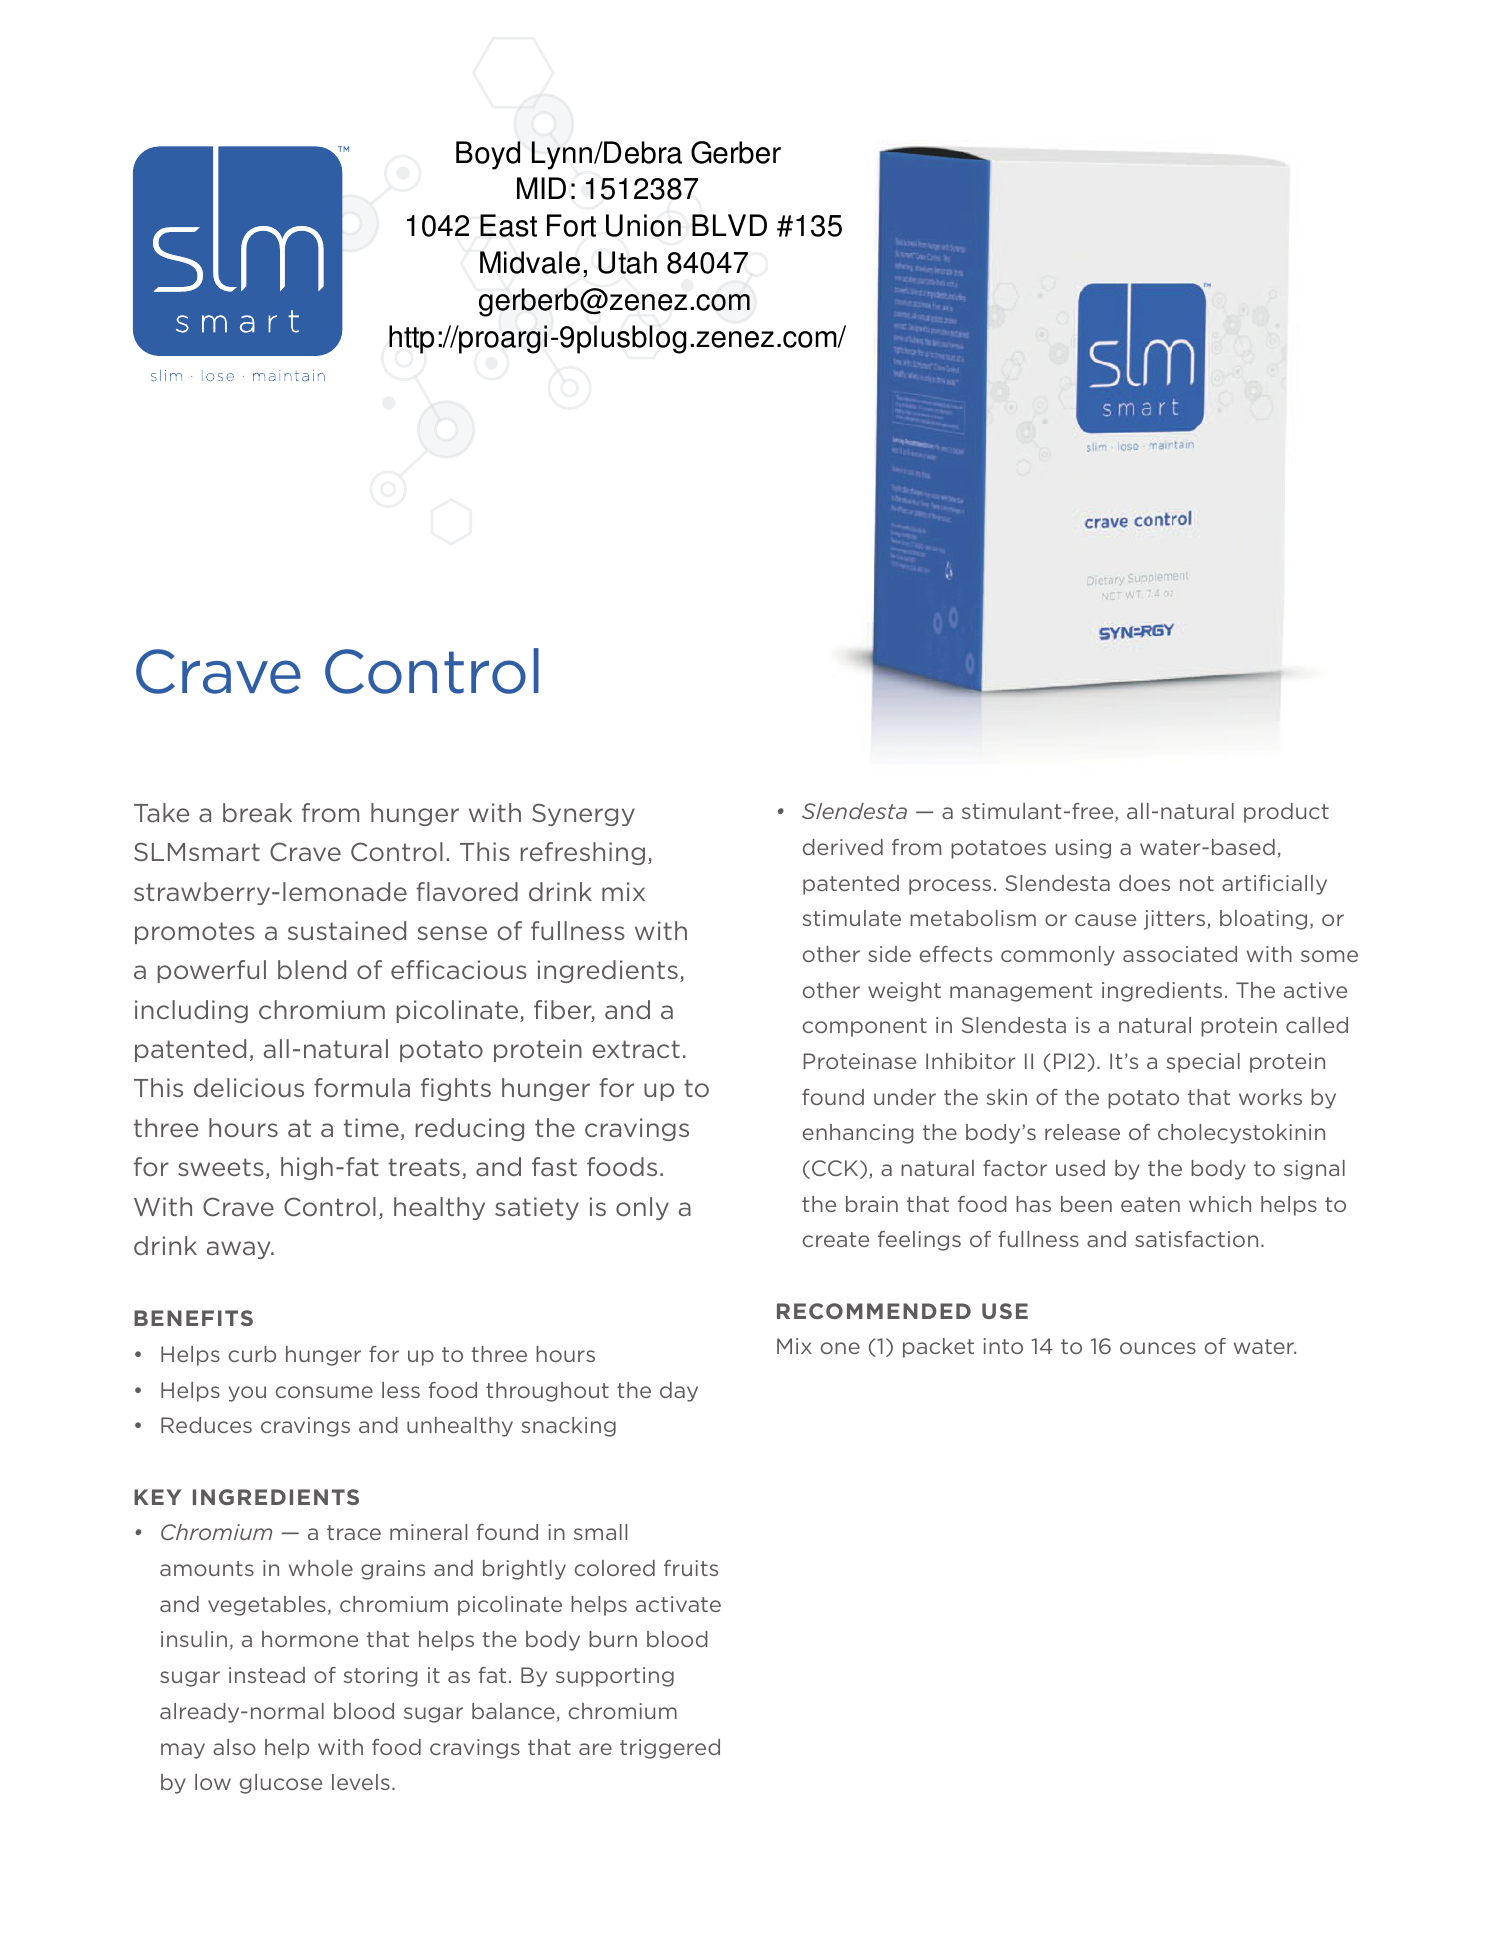 Image resolution: width=1506 pixels, height=1949 pixels. Describe the element at coordinates (670, 1749) in the image. I see `triggered` at that location.
